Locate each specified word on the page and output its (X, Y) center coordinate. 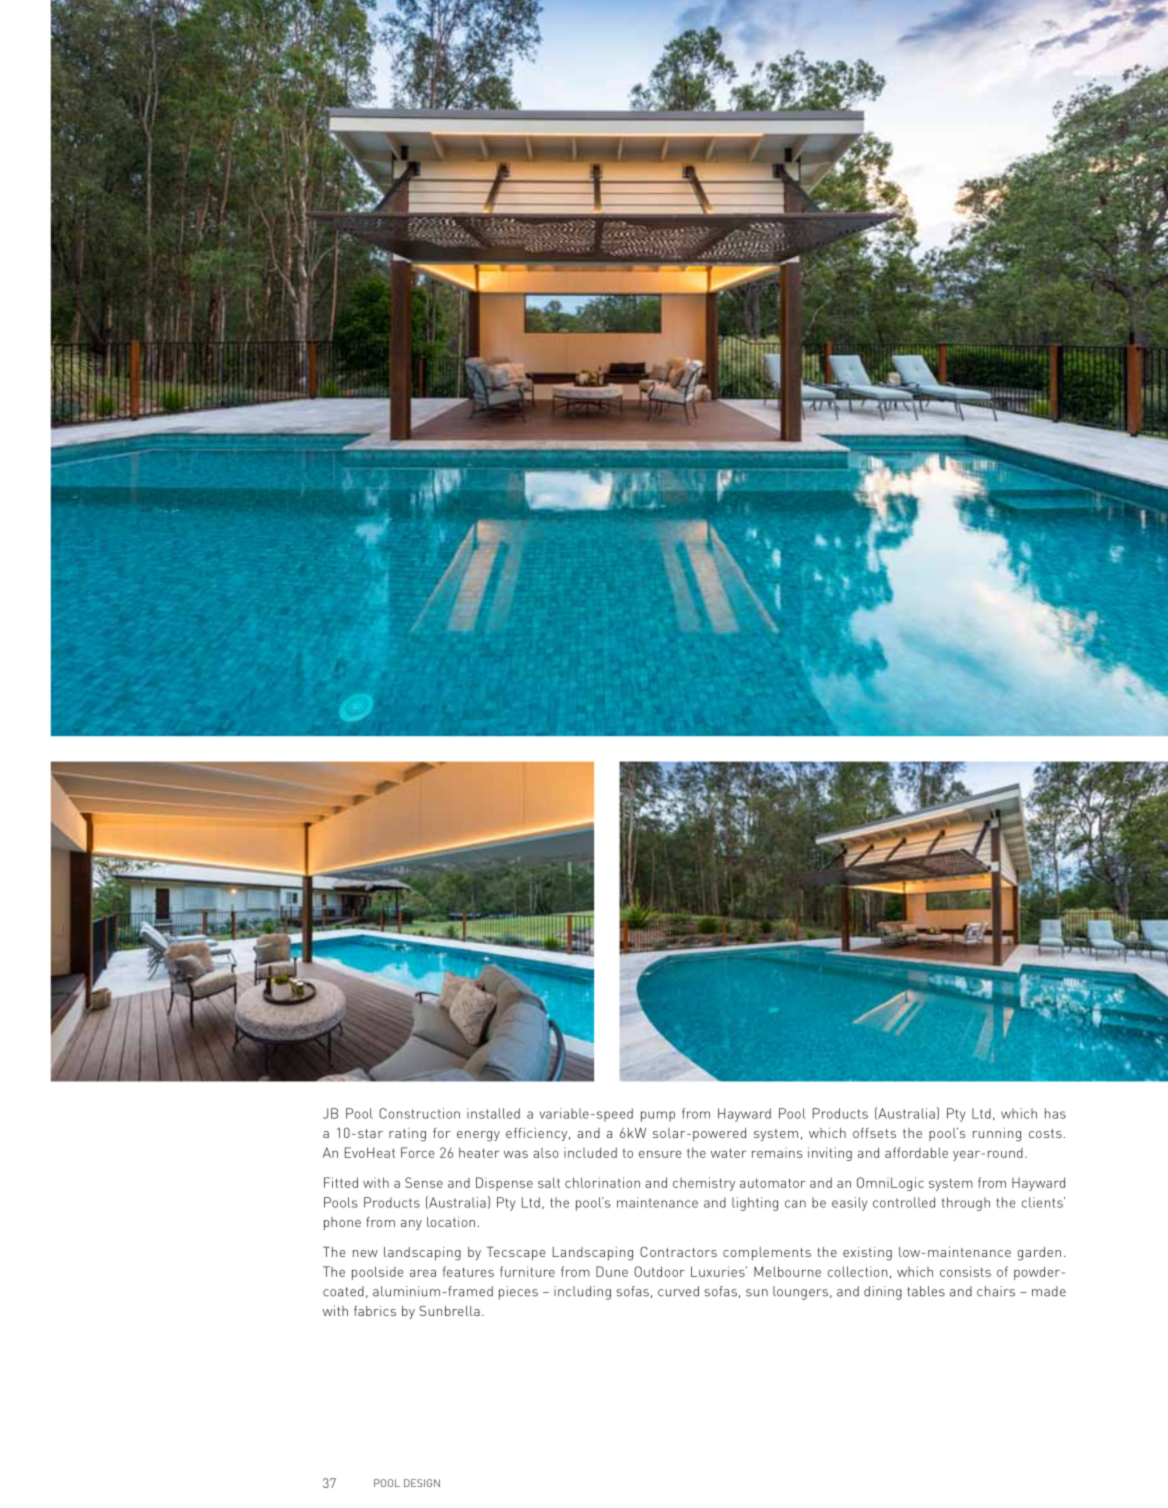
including (582, 1293)
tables (926, 1291)
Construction (419, 1113)
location (451, 1222)
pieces (518, 1293)
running (997, 1135)
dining (883, 1293)
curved (678, 1291)
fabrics (375, 1311)
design (422, 1483)
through (966, 1204)
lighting (755, 1204)
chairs (996, 1291)
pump (658, 1116)
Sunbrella (449, 1310)
